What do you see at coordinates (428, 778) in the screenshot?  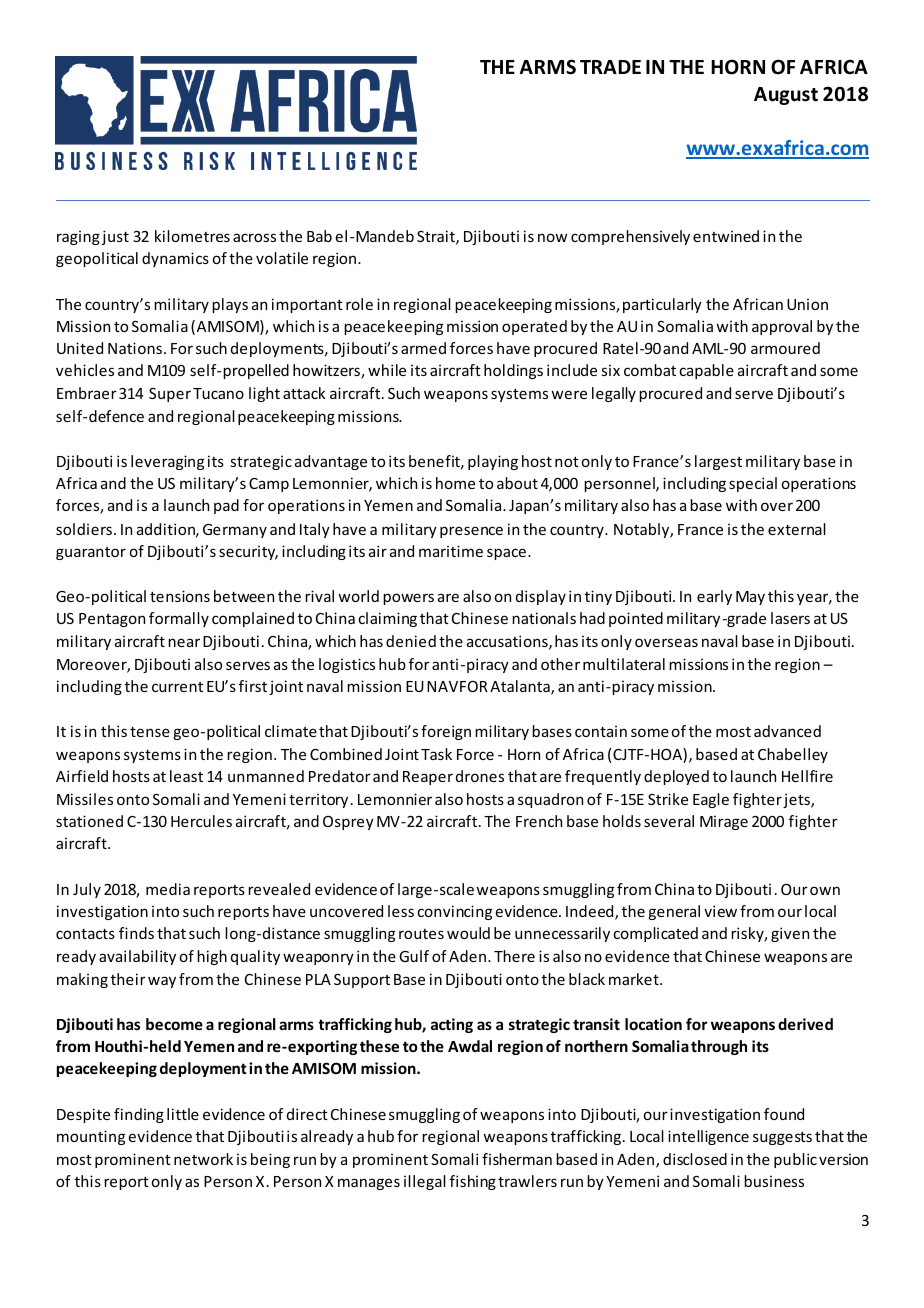 I see `Reaper` at bounding box center [428, 778].
